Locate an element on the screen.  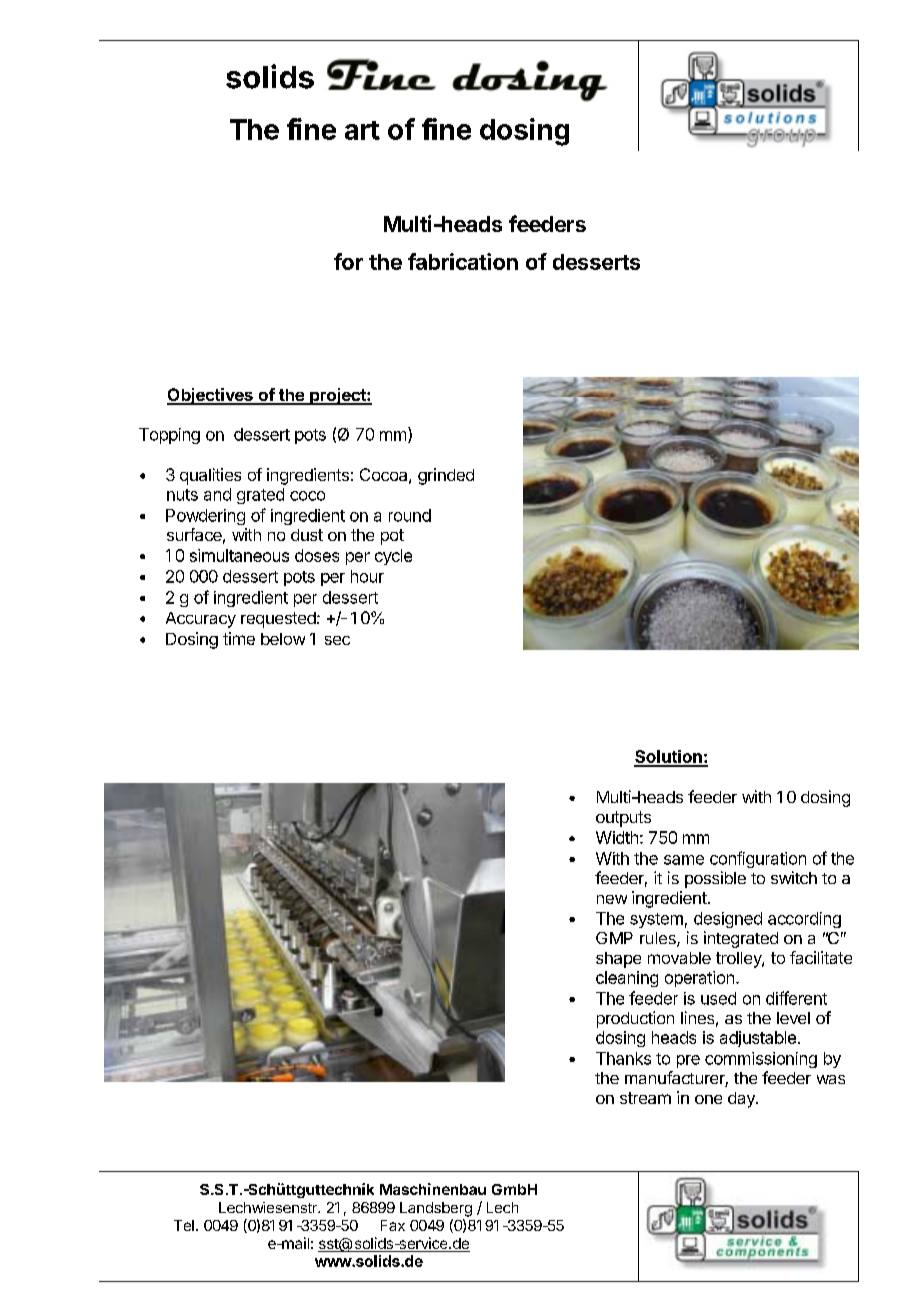
for is located at coordinates (348, 261).
